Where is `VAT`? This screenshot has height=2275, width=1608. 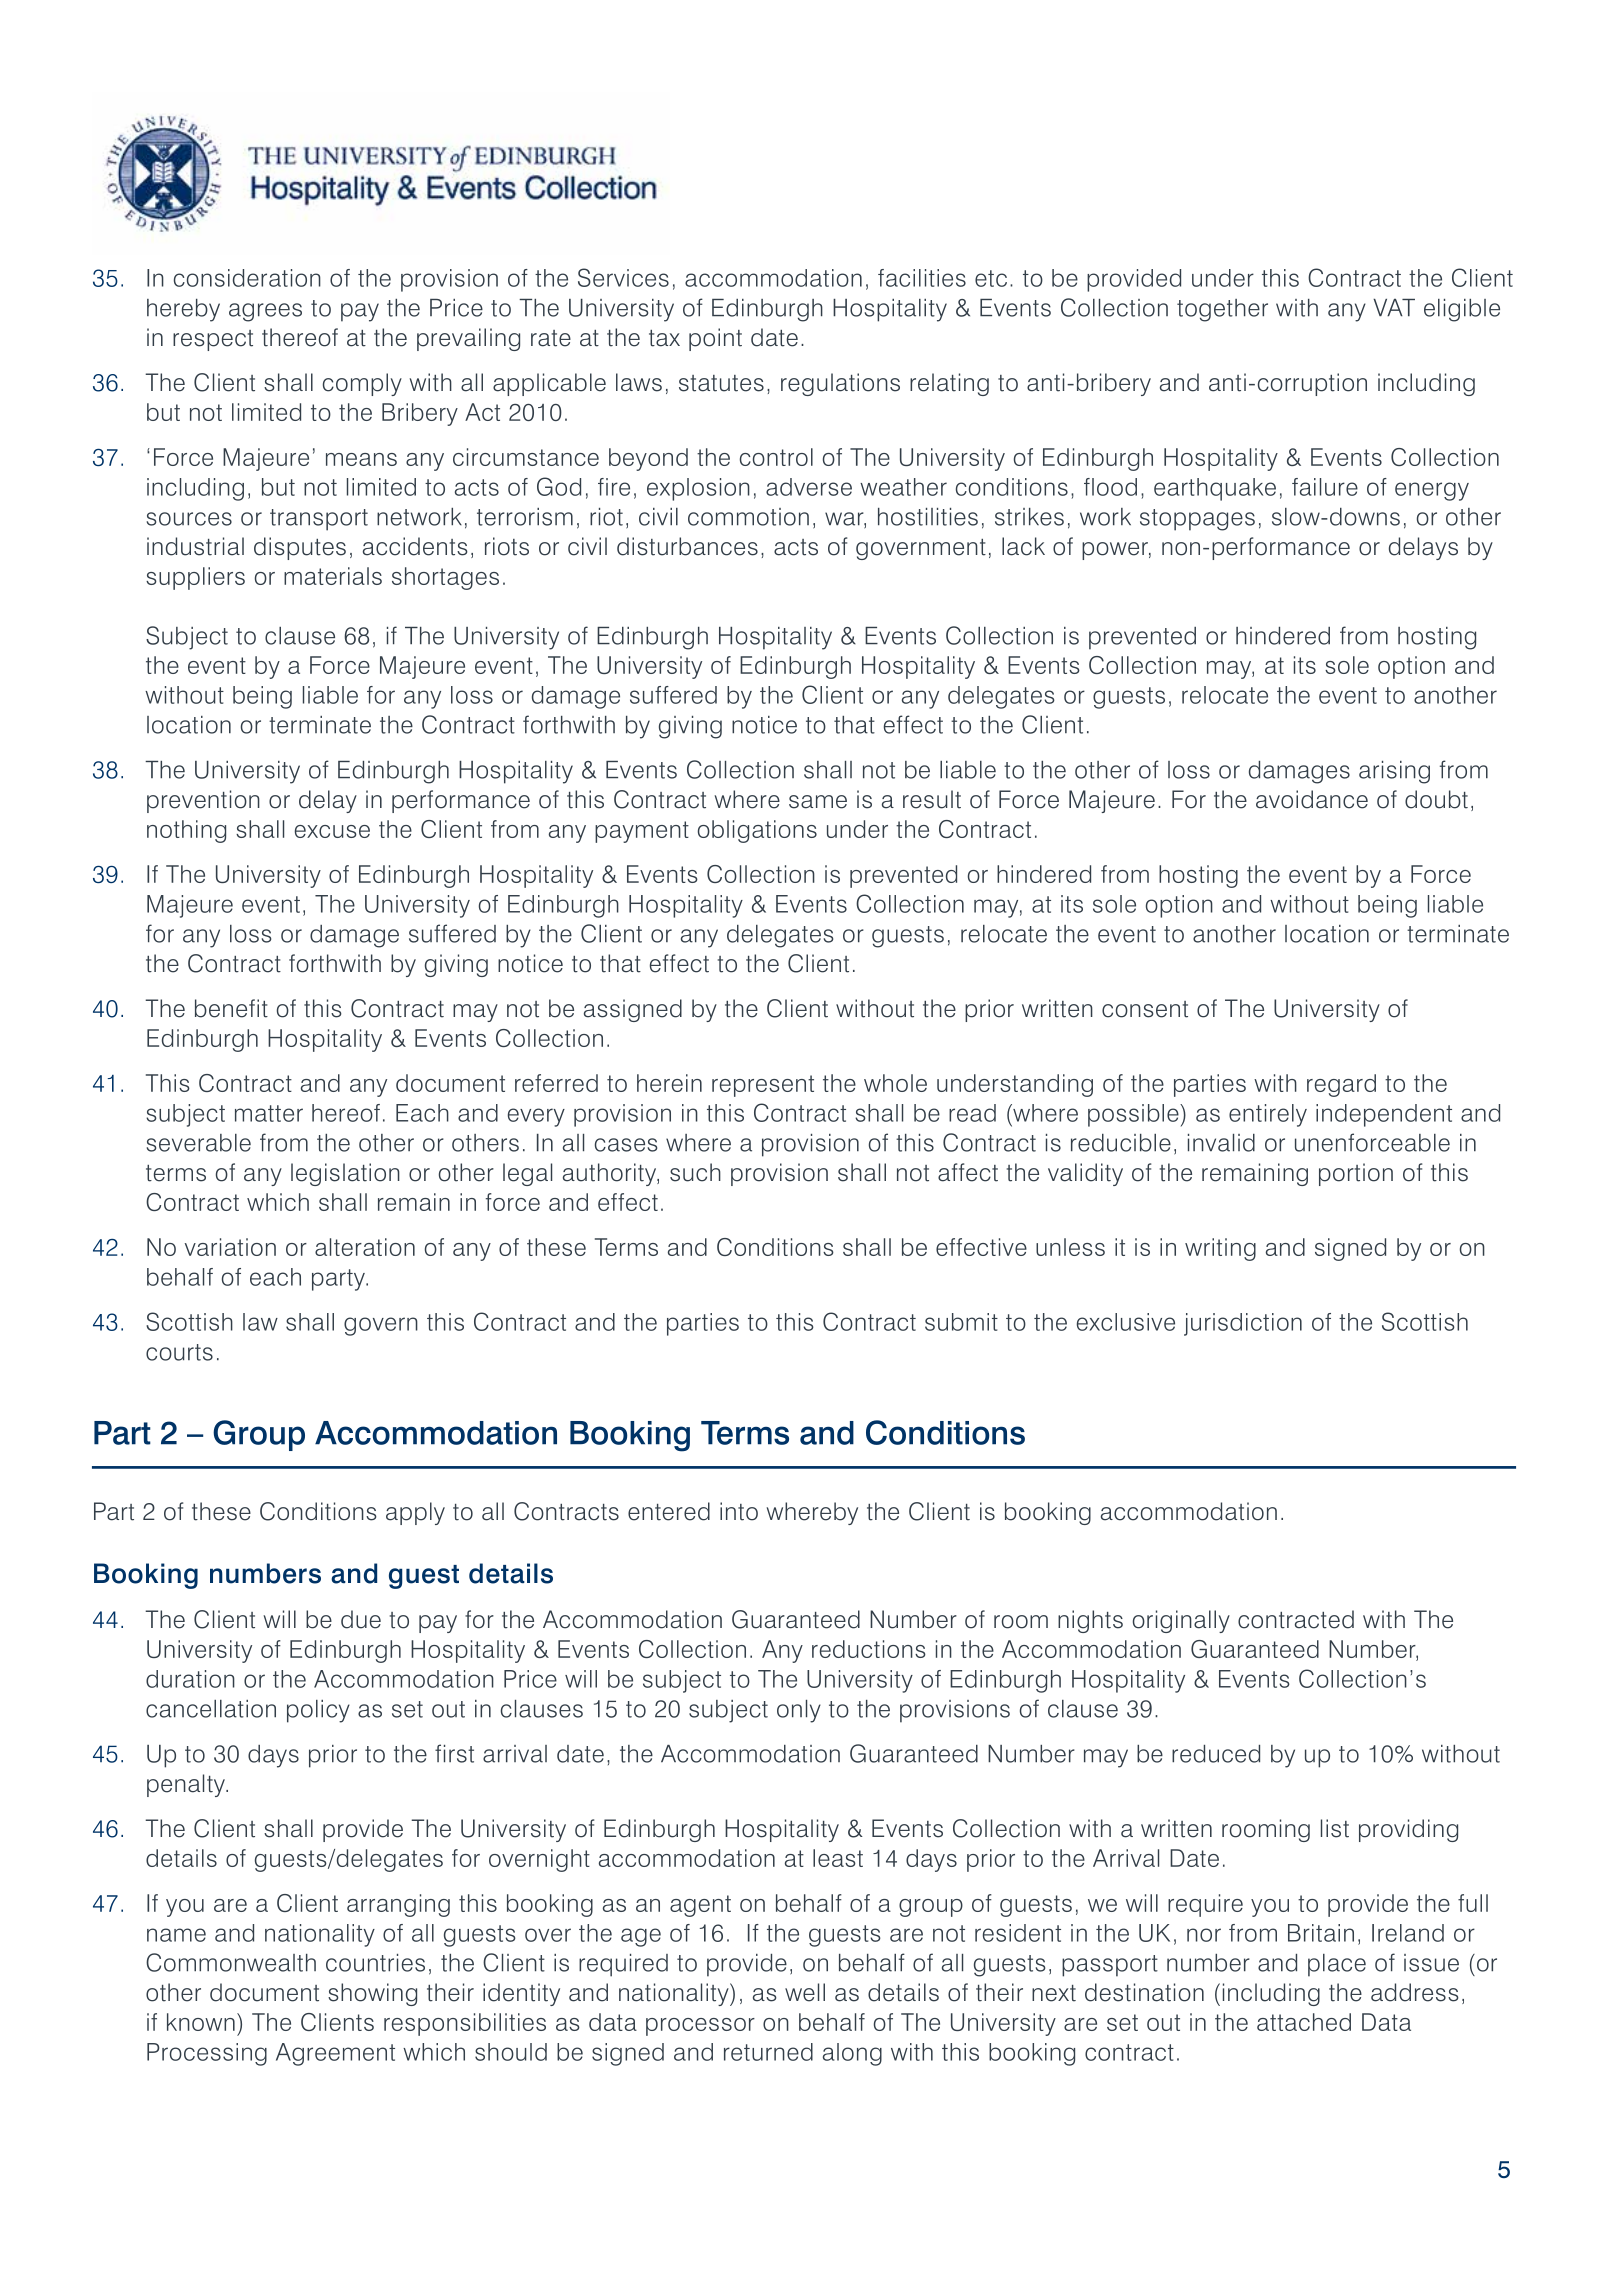 VAT is located at coordinates (1394, 308).
